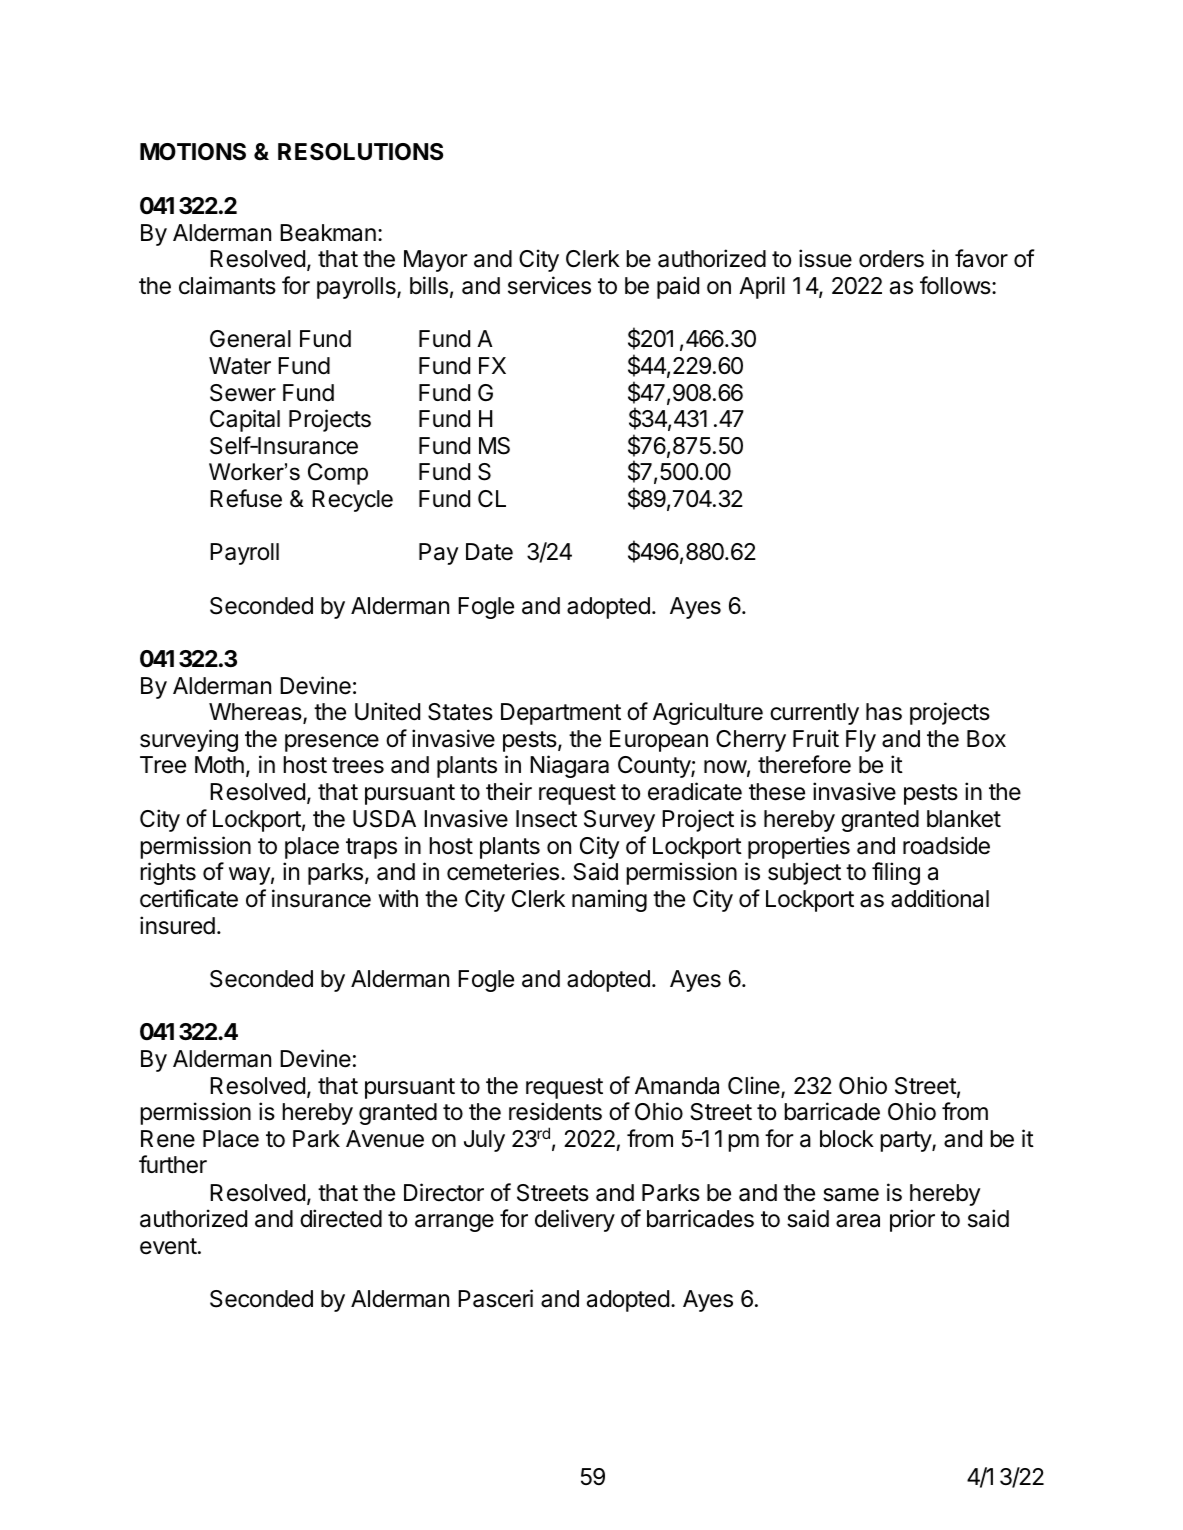 The image size is (1183, 1530). Describe the element at coordinates (884, 712) in the document. I see `has` at that location.
